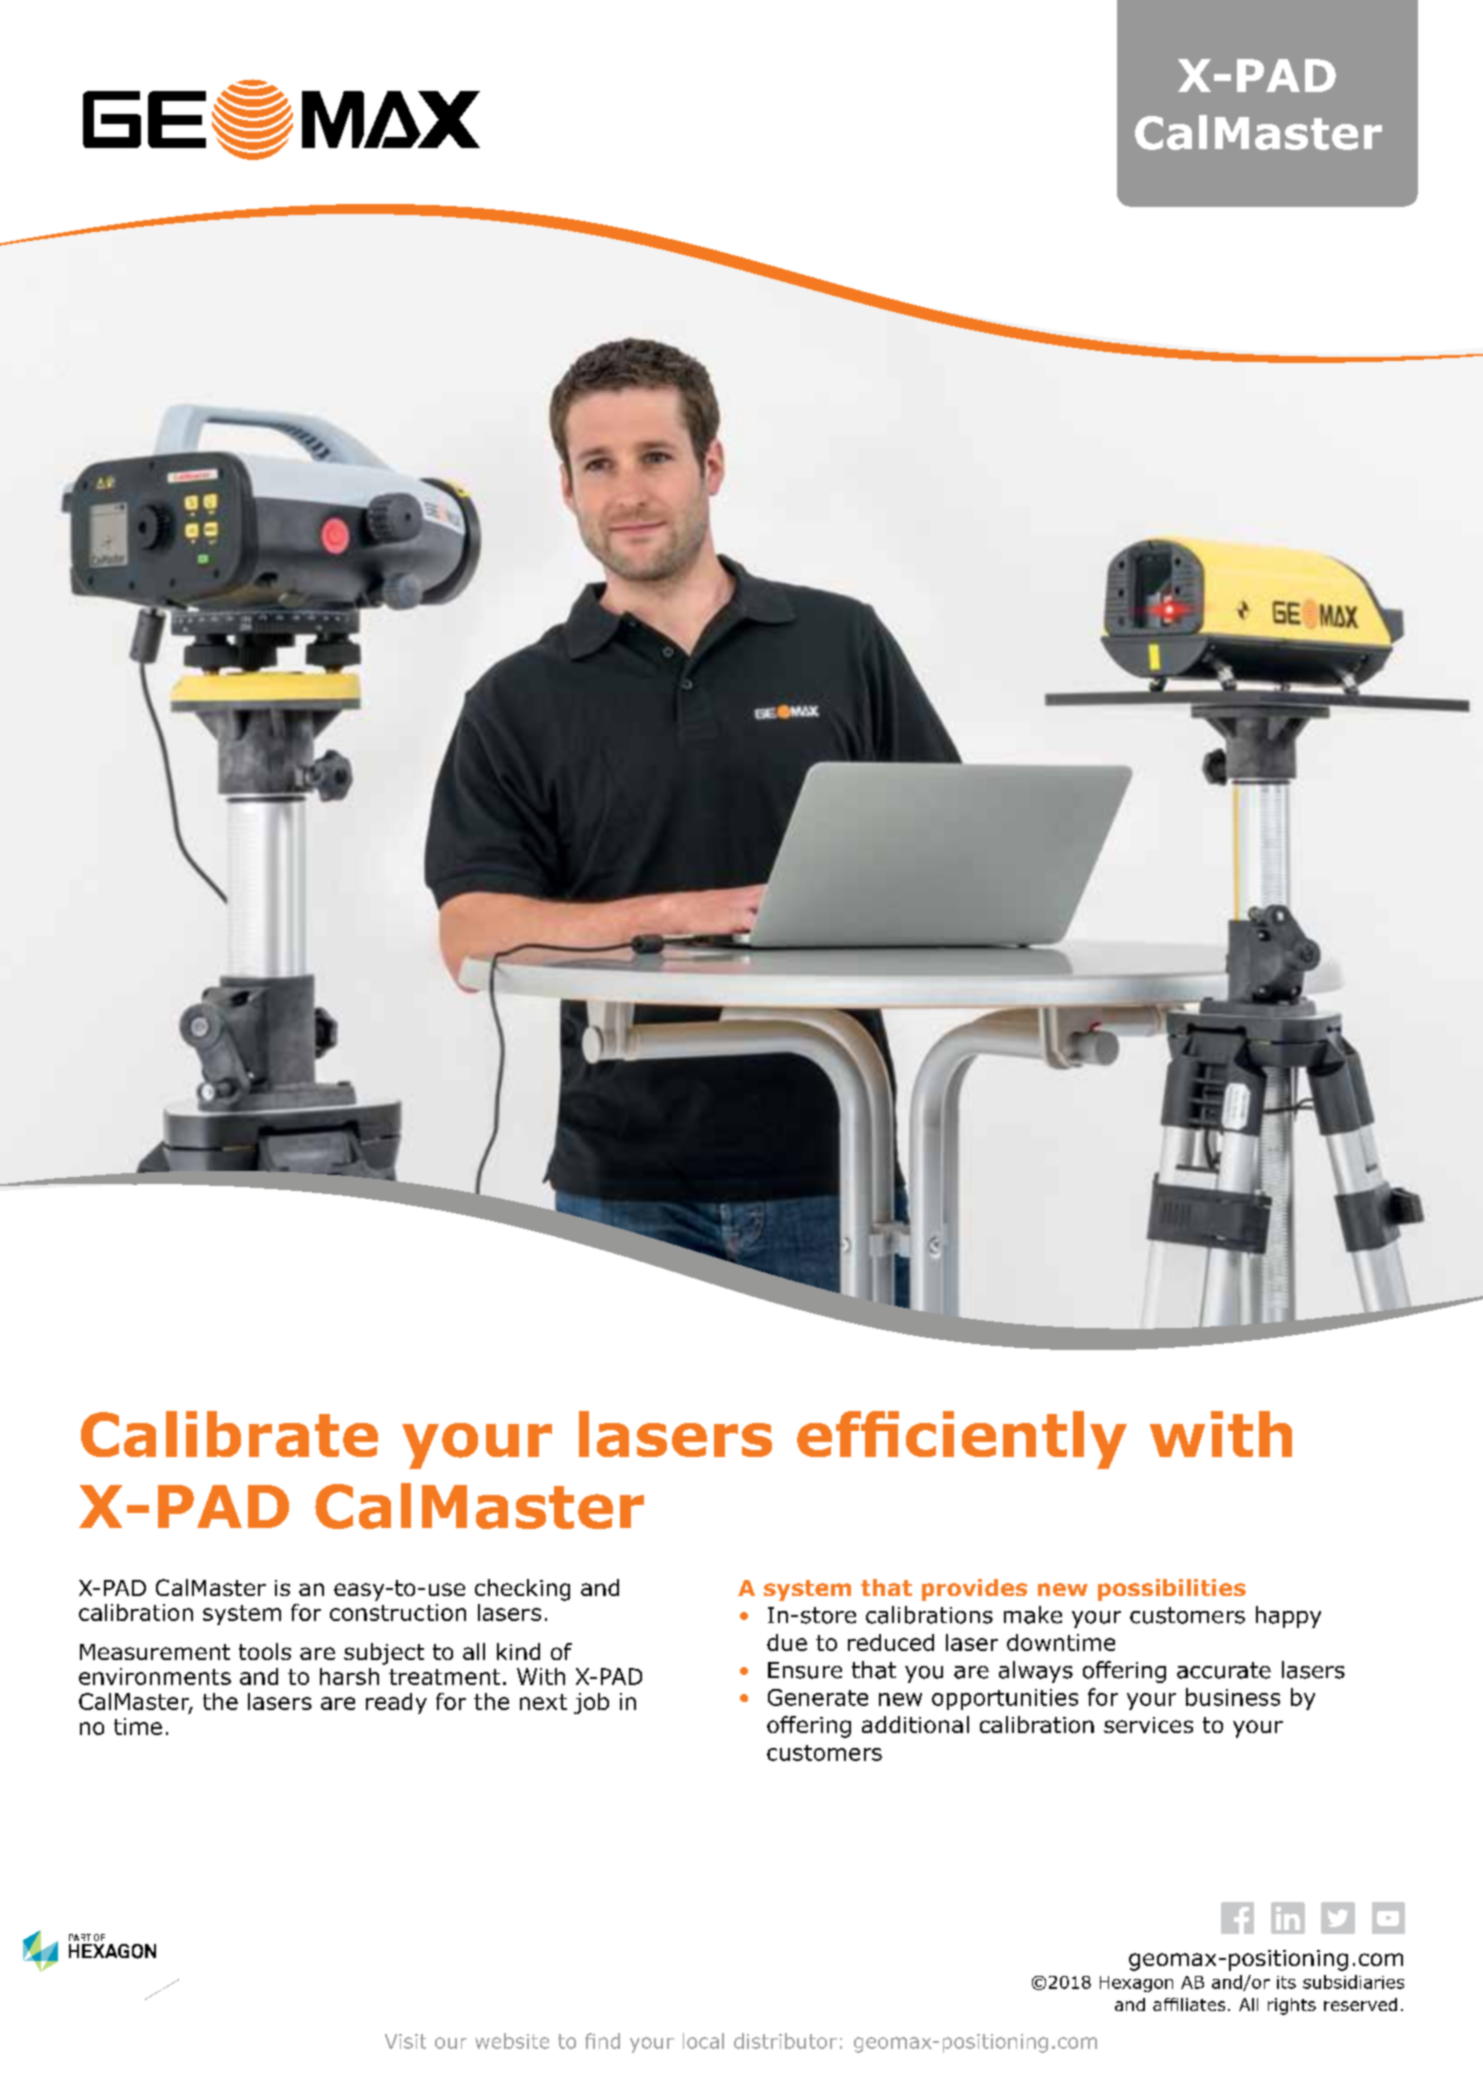 The height and width of the page is (2098, 1483). I want to click on distributor, so click(785, 2041).
